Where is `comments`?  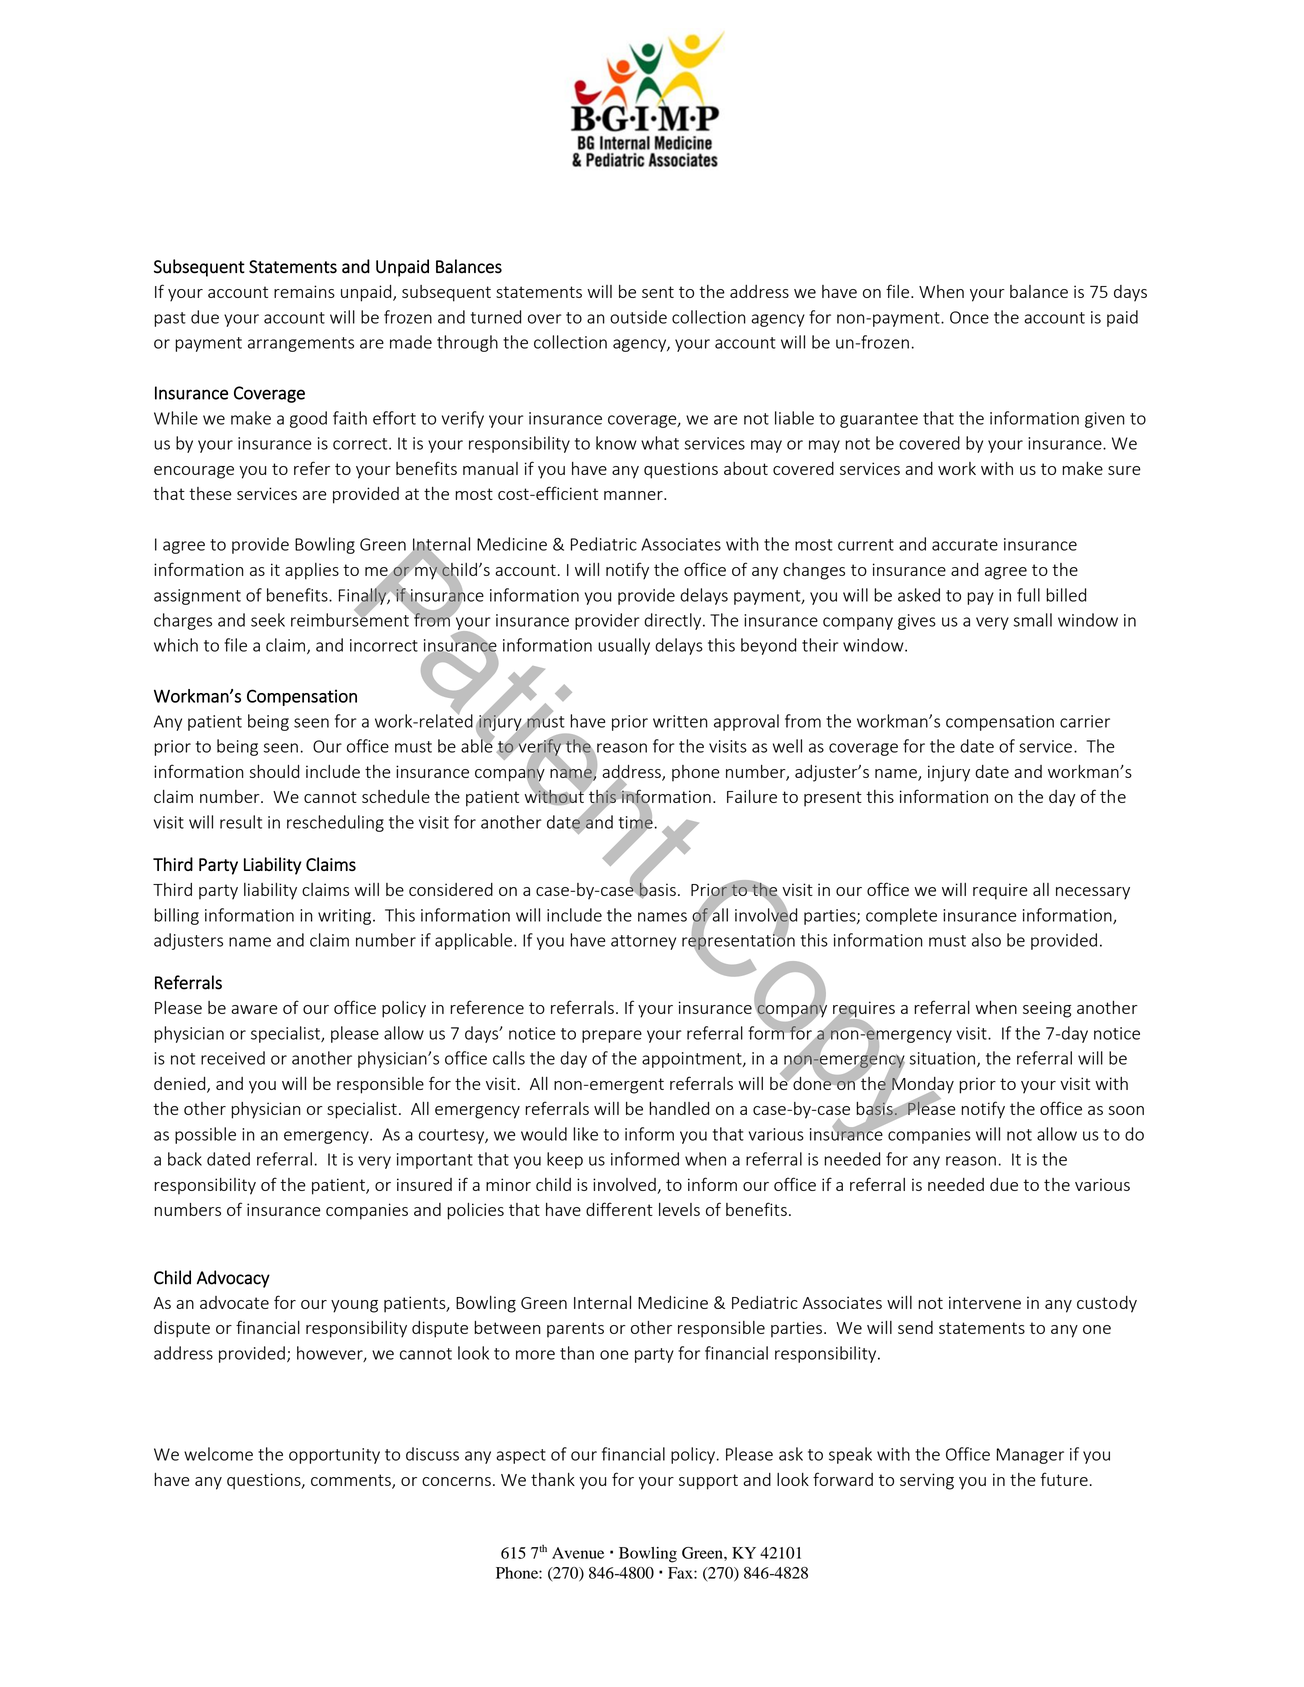 comments is located at coordinates (352, 1481).
